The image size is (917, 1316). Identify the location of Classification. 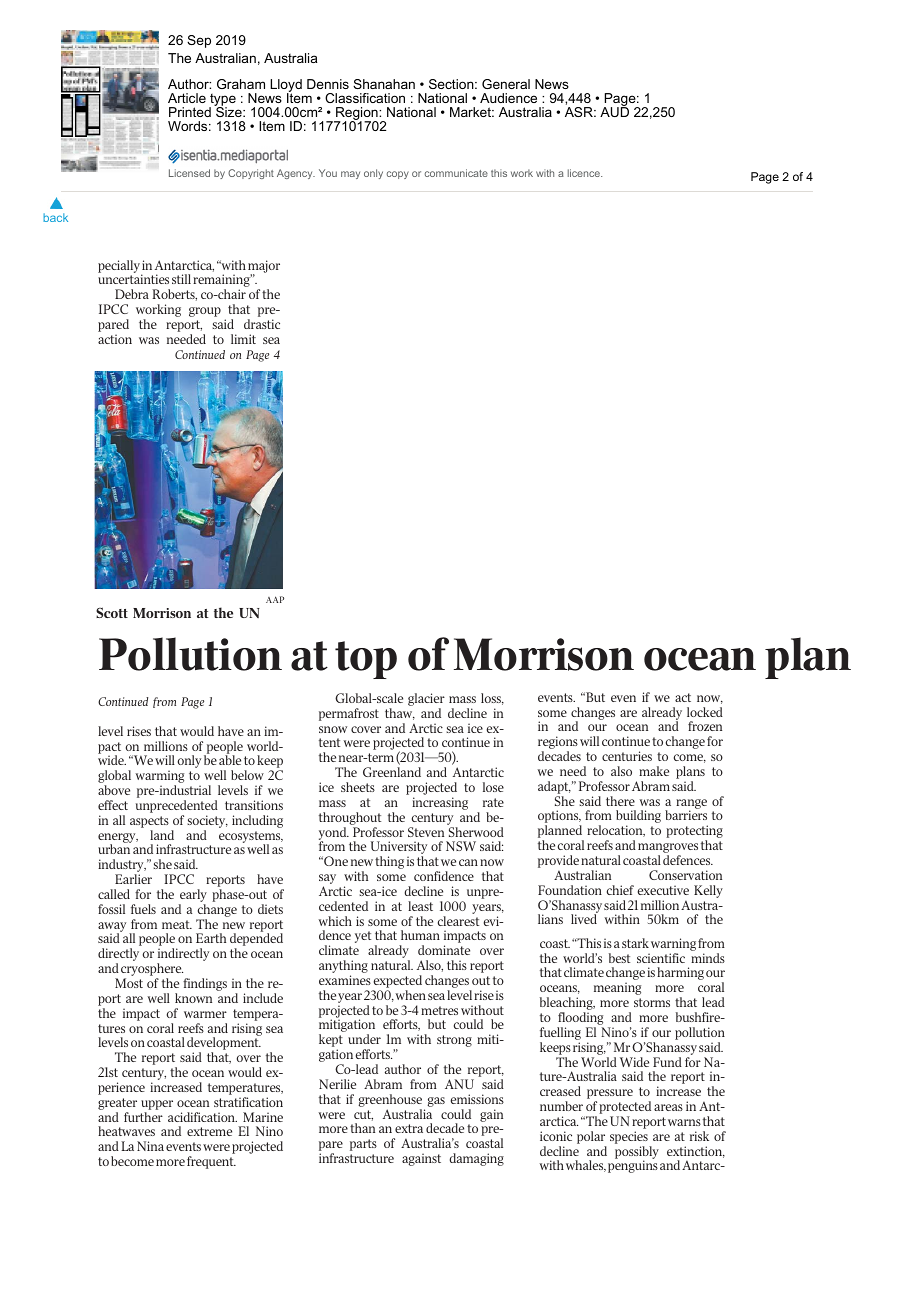
(365, 98).
